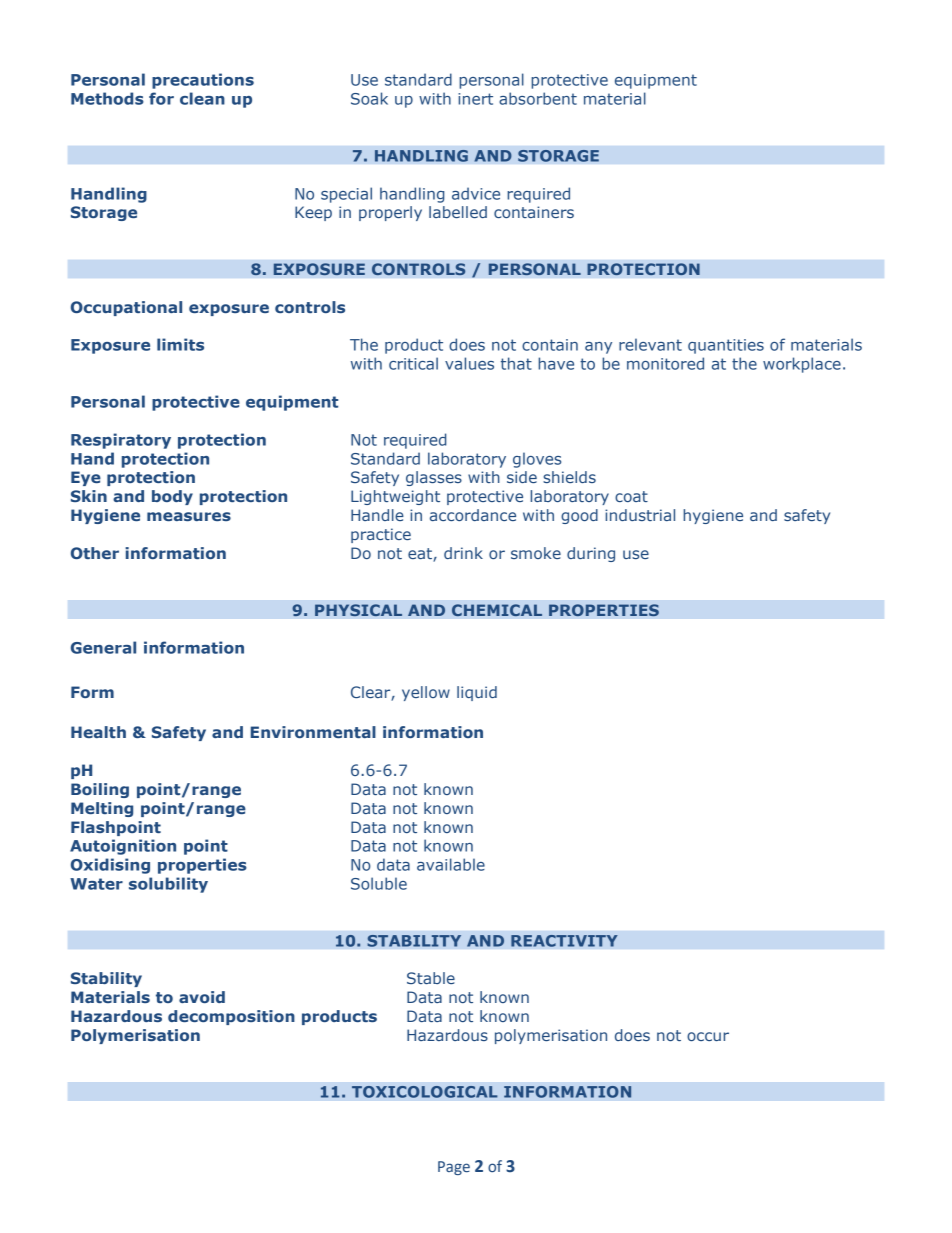 The height and width of the screenshot is (1233, 952). I want to click on clean, so click(202, 98).
